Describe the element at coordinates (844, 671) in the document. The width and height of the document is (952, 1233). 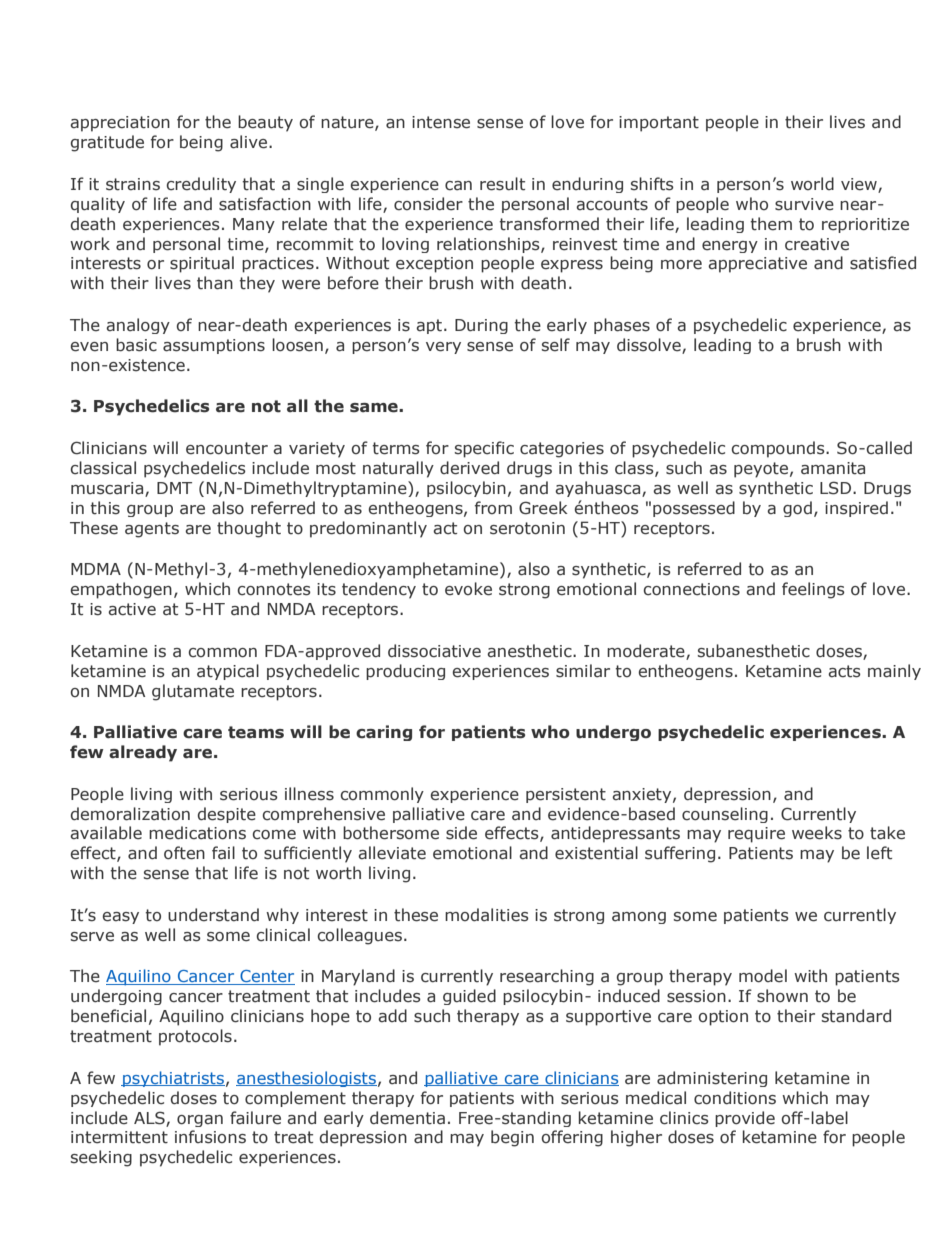
I see `acts` at that location.
